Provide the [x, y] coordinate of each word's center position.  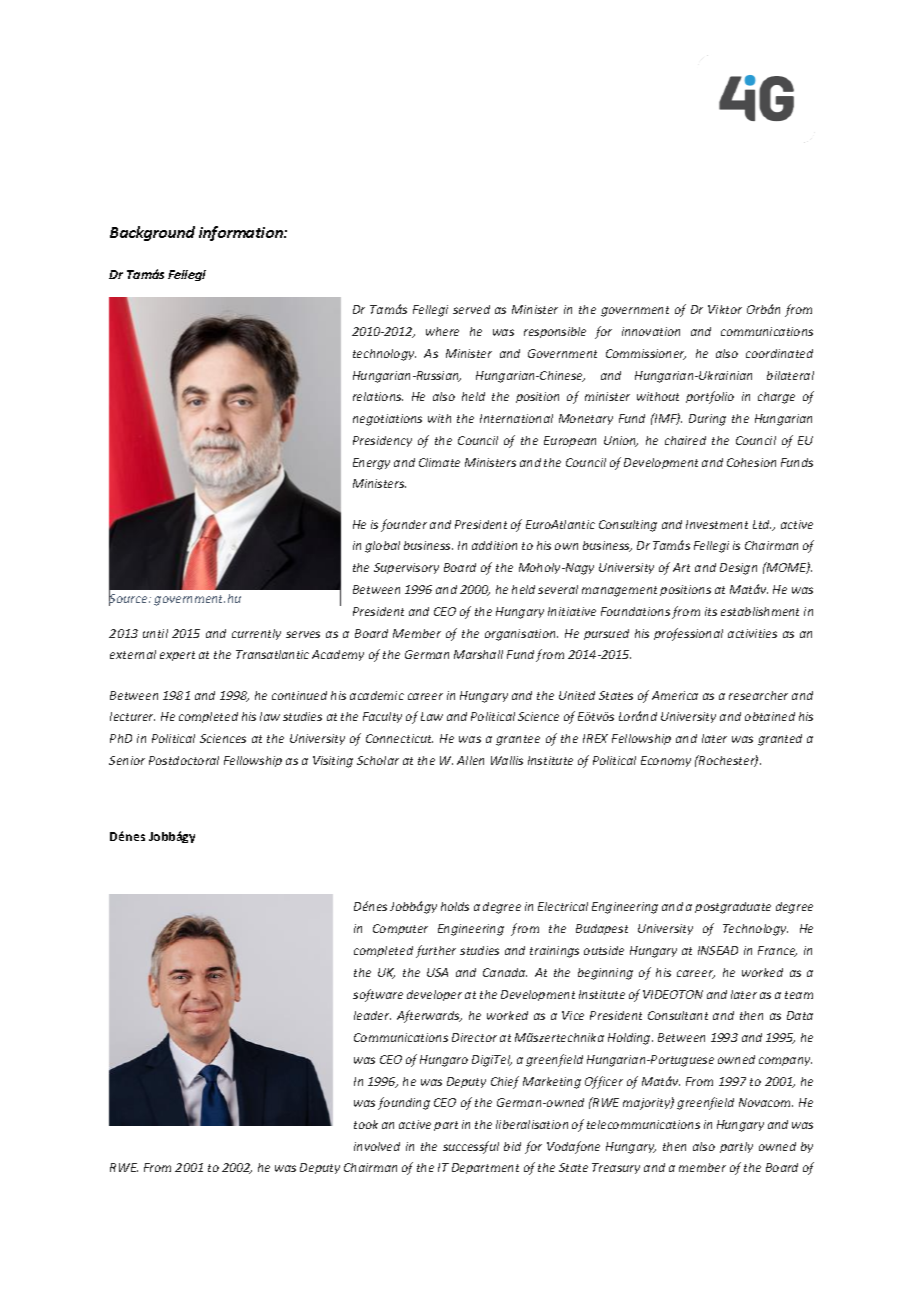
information [242, 233]
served [471, 309]
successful [471, 1147]
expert [177, 656]
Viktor [725, 309]
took [366, 1124]
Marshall [478, 654]
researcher [758, 695]
